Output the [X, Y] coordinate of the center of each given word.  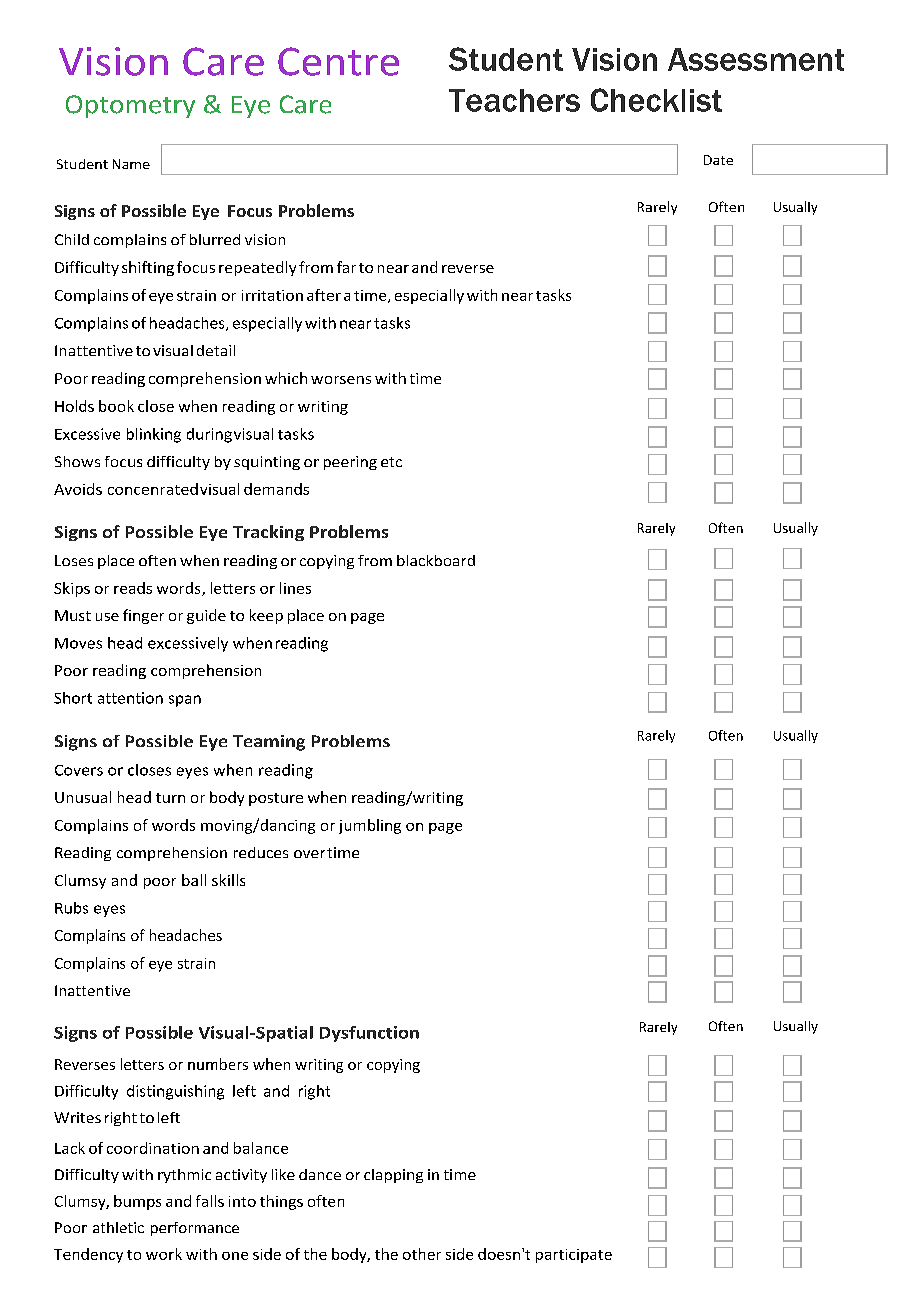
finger [143, 616]
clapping [393, 1176]
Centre [338, 61]
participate [574, 1256]
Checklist [656, 100]
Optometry [130, 106]
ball [194, 880]
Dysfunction [369, 1034]
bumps [137, 1202]
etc [391, 462]
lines [295, 588]
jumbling [370, 826]
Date [718, 160]
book [116, 406]
